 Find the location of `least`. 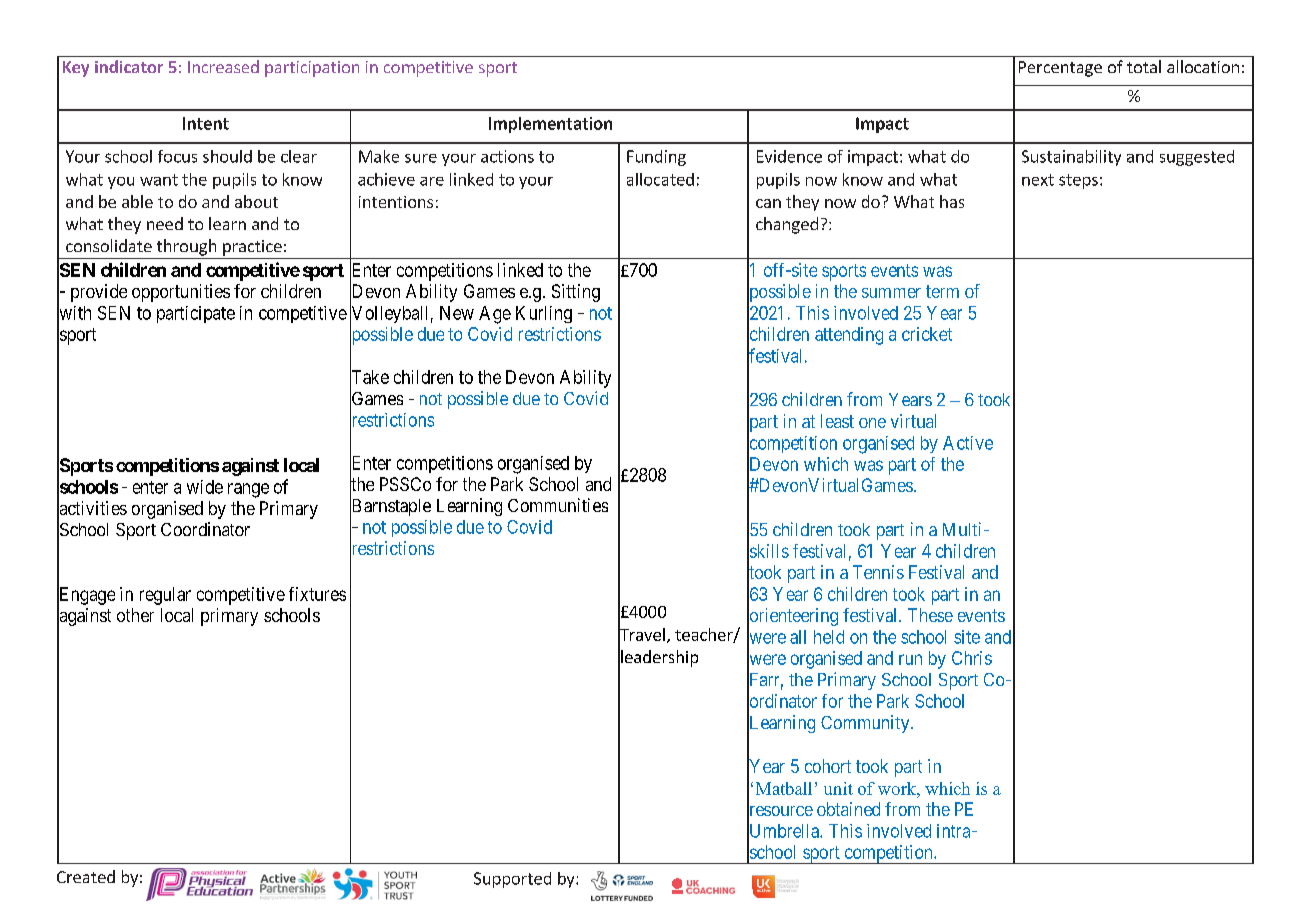

least is located at coordinates (837, 421).
